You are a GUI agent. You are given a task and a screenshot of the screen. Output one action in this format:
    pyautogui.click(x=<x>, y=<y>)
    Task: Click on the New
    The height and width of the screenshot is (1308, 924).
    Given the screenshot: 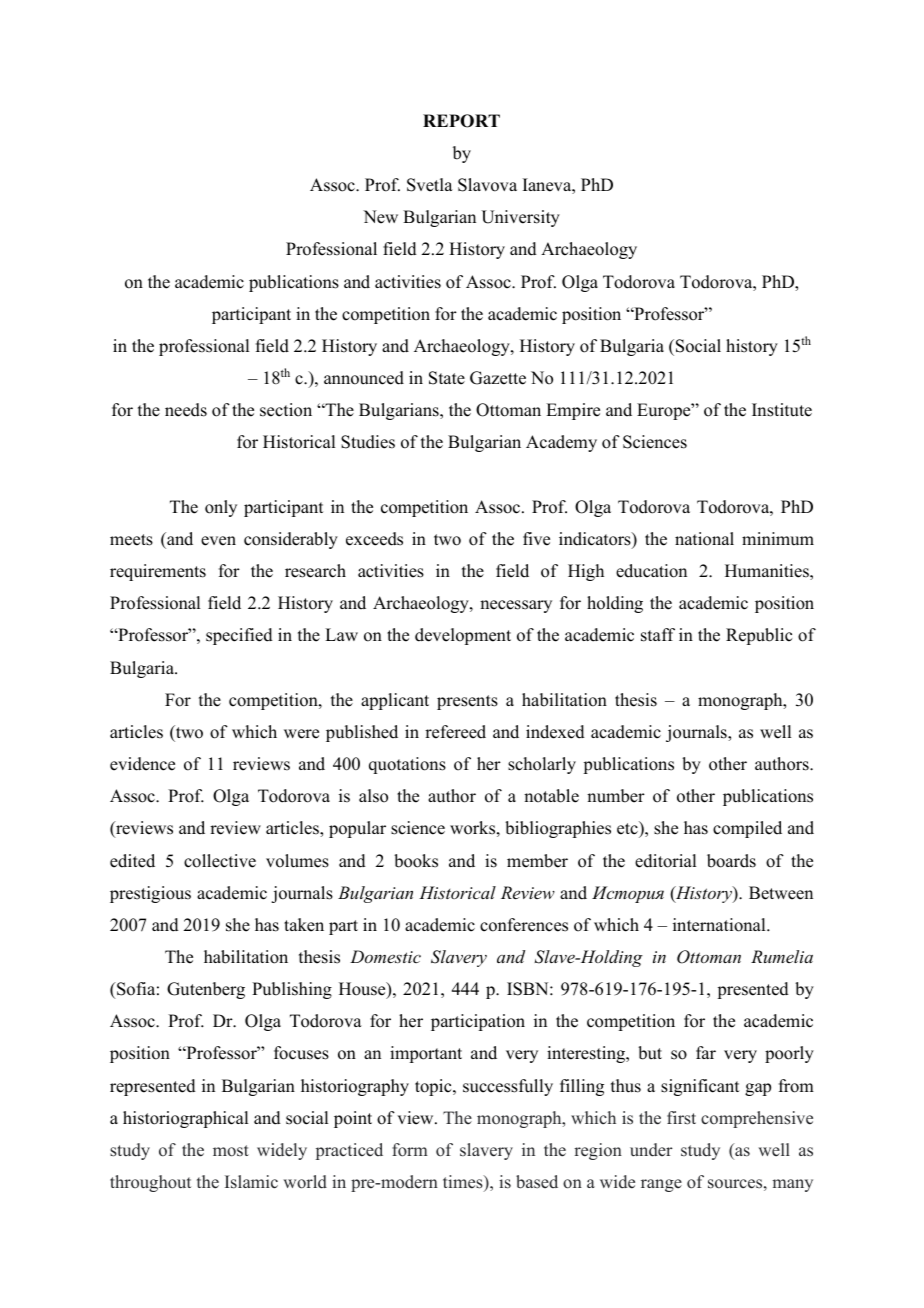 What is the action you would take?
    pyautogui.click(x=380, y=217)
